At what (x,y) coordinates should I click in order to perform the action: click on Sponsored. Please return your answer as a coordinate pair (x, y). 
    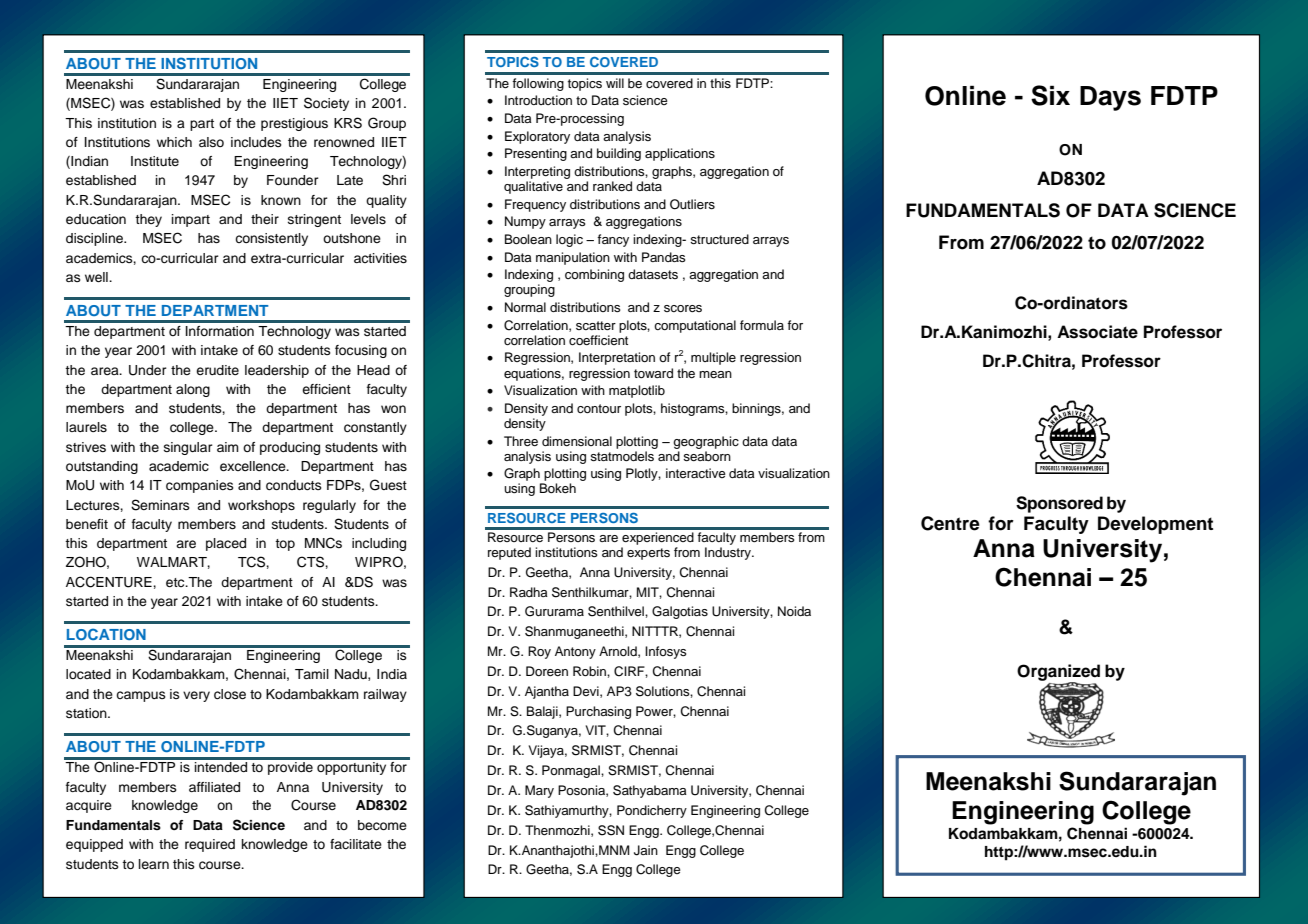
    Looking at the image, I should click on (1059, 504).
